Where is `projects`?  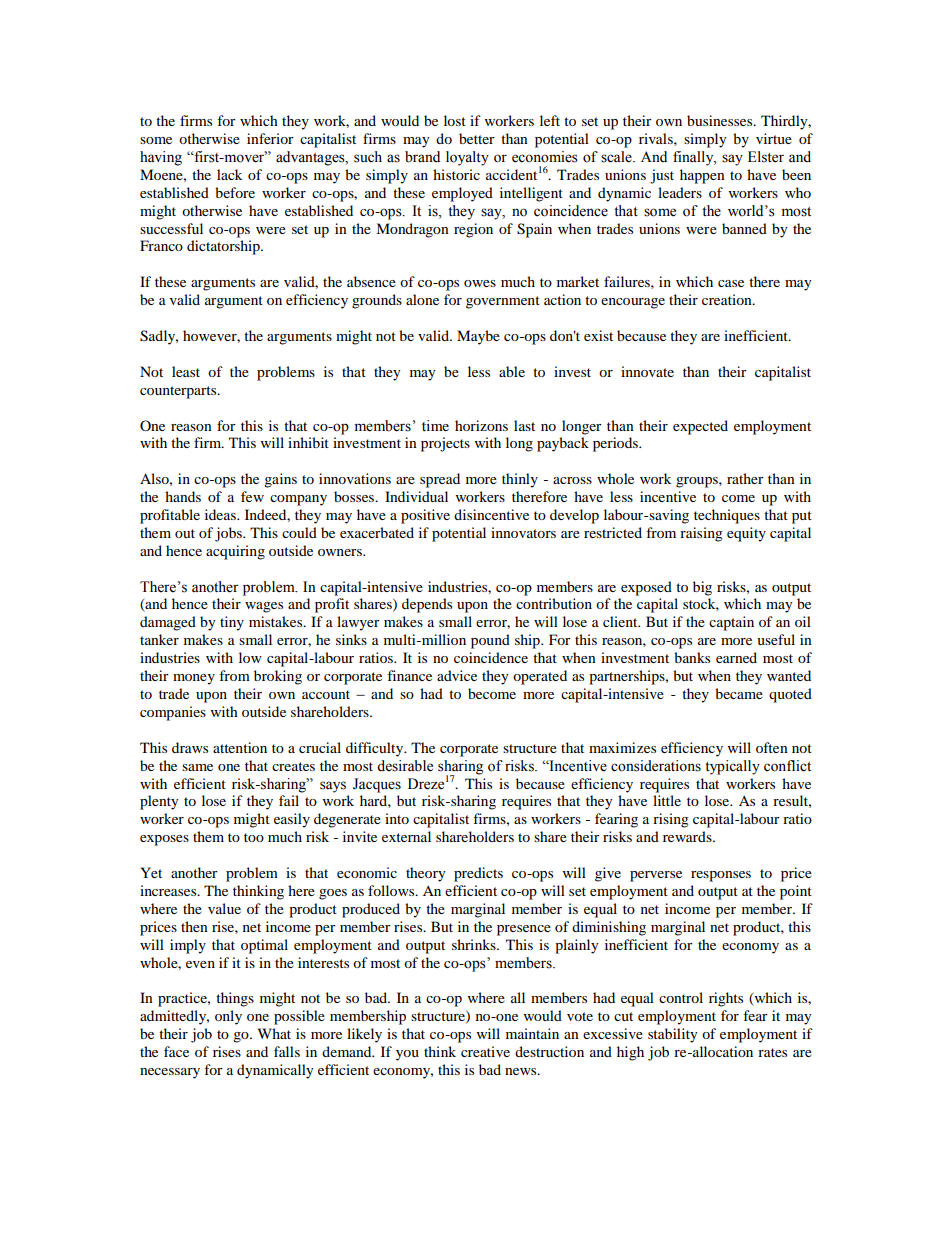
projects is located at coordinates (445, 444).
